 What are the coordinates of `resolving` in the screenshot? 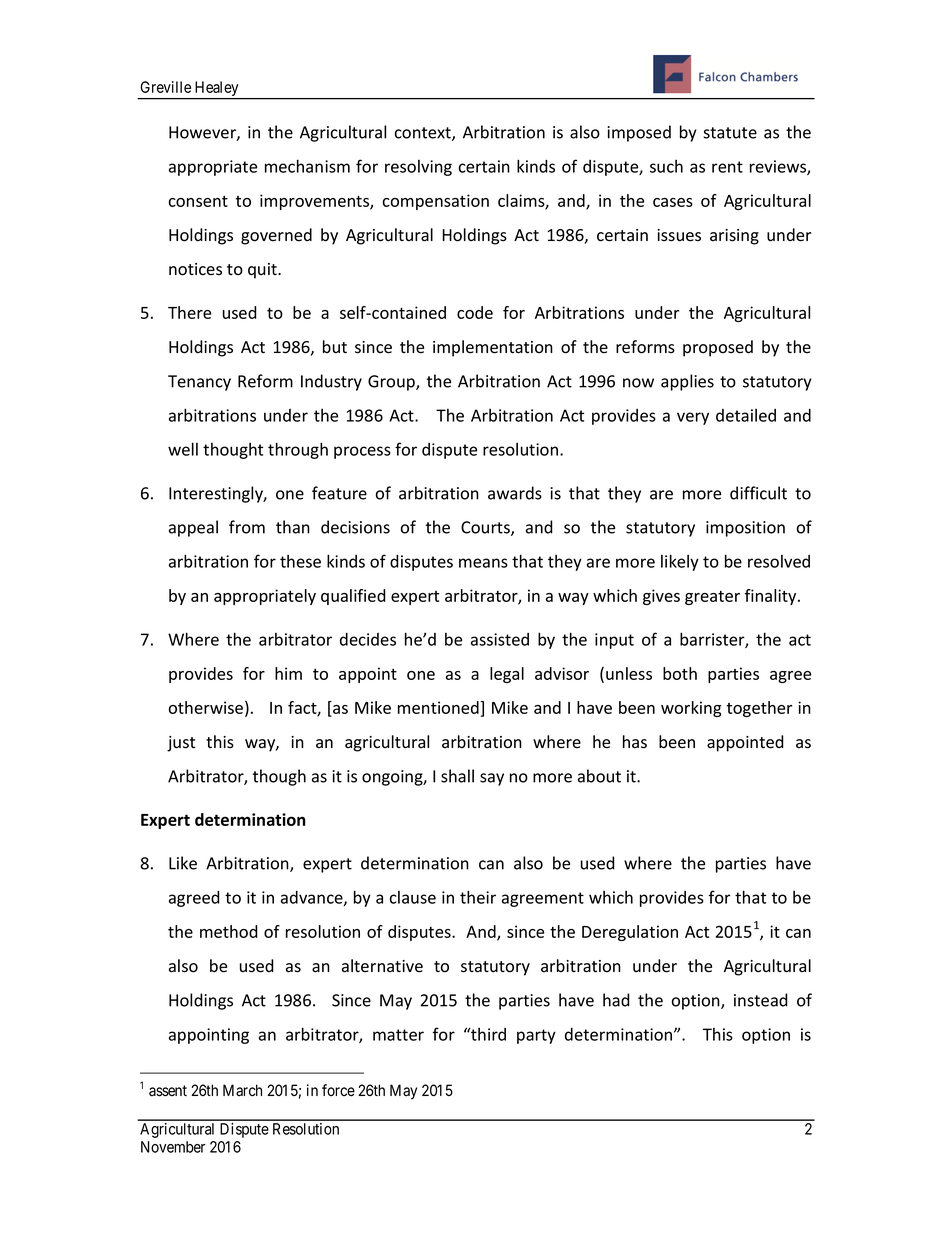 It's located at (418, 168).
